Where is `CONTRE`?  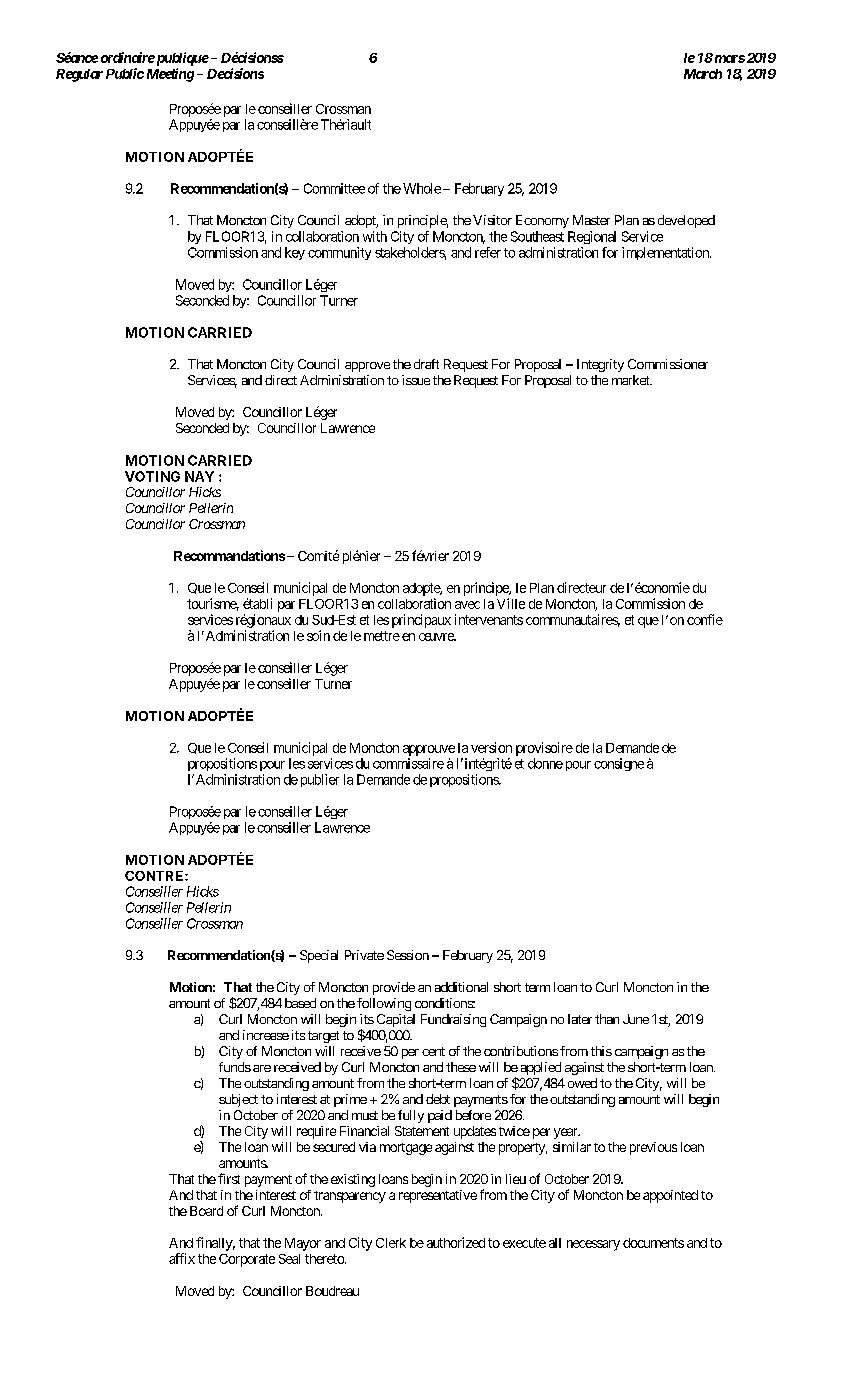
CONTRE is located at coordinates (155, 876).
